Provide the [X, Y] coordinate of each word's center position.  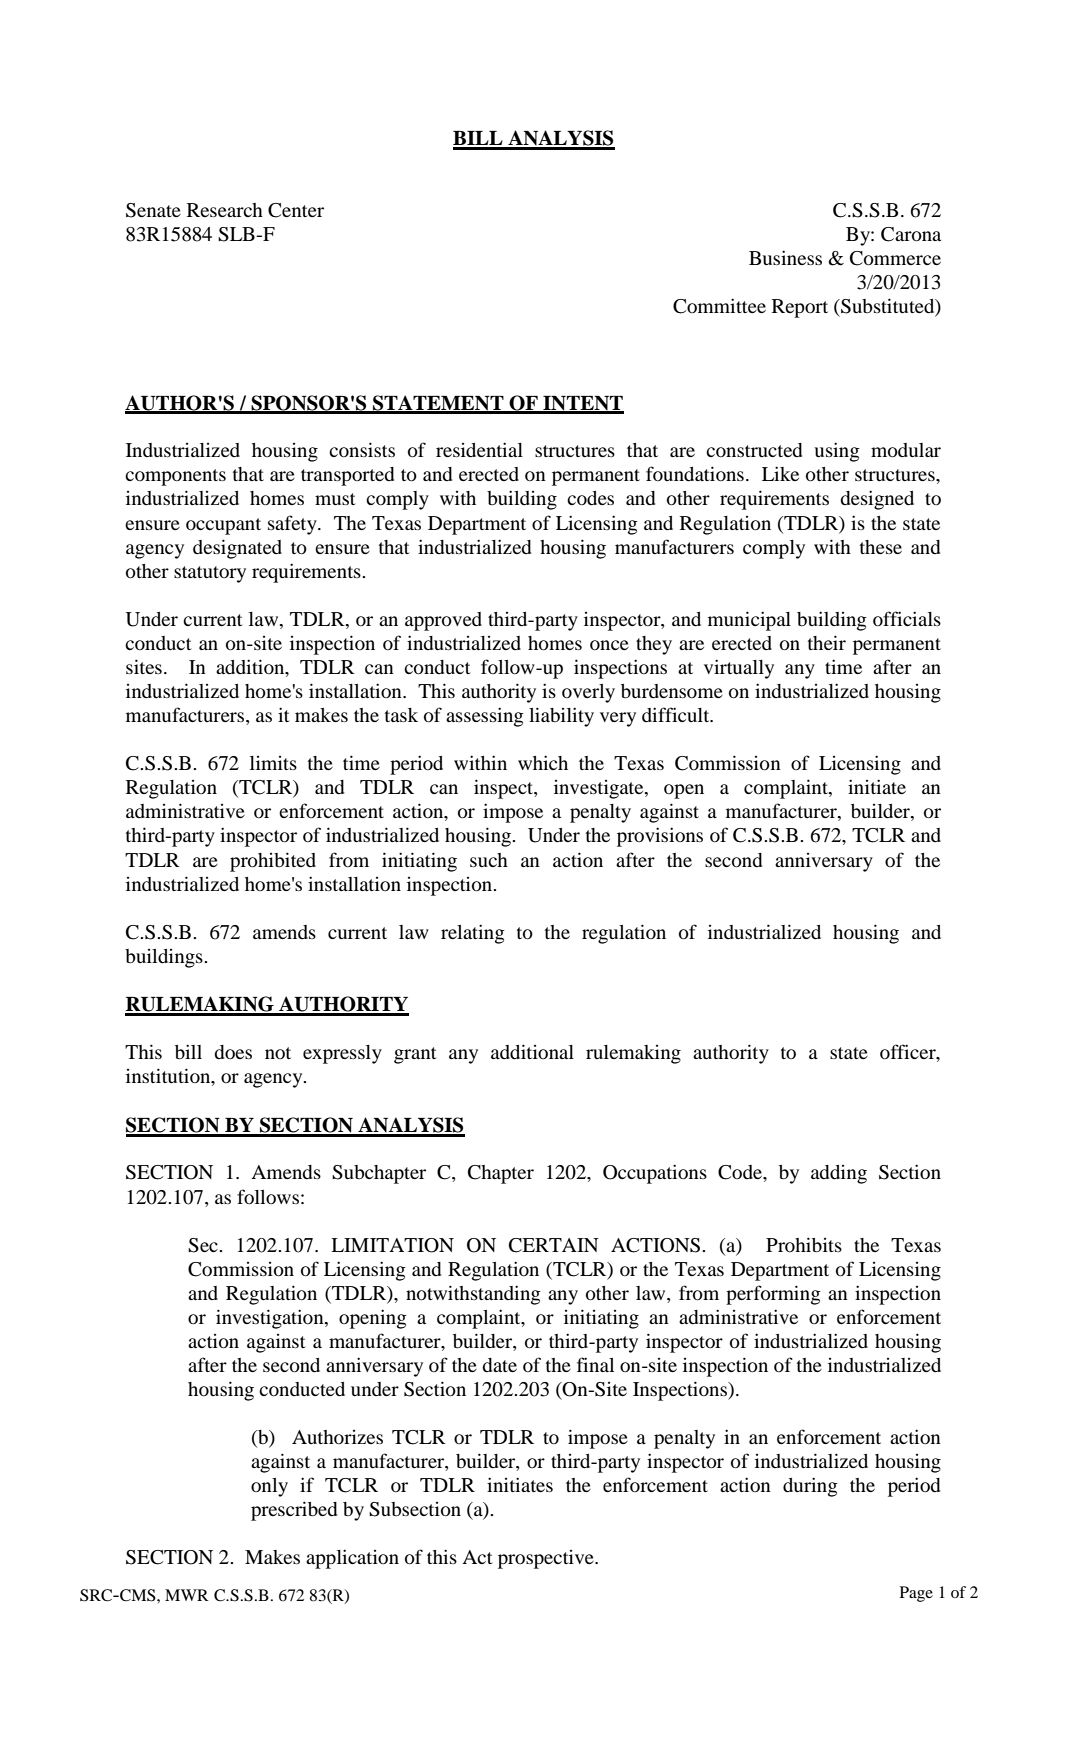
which [543, 762]
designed [877, 500]
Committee [719, 306]
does [233, 1052]
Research [225, 210]
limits [273, 763]
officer [909, 1053]
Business [785, 257]
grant [415, 1055]
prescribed [294, 1511]
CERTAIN [554, 1245]
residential [479, 449]
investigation [271, 1319]
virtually [739, 669]
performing [773, 1295]
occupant [223, 526]
